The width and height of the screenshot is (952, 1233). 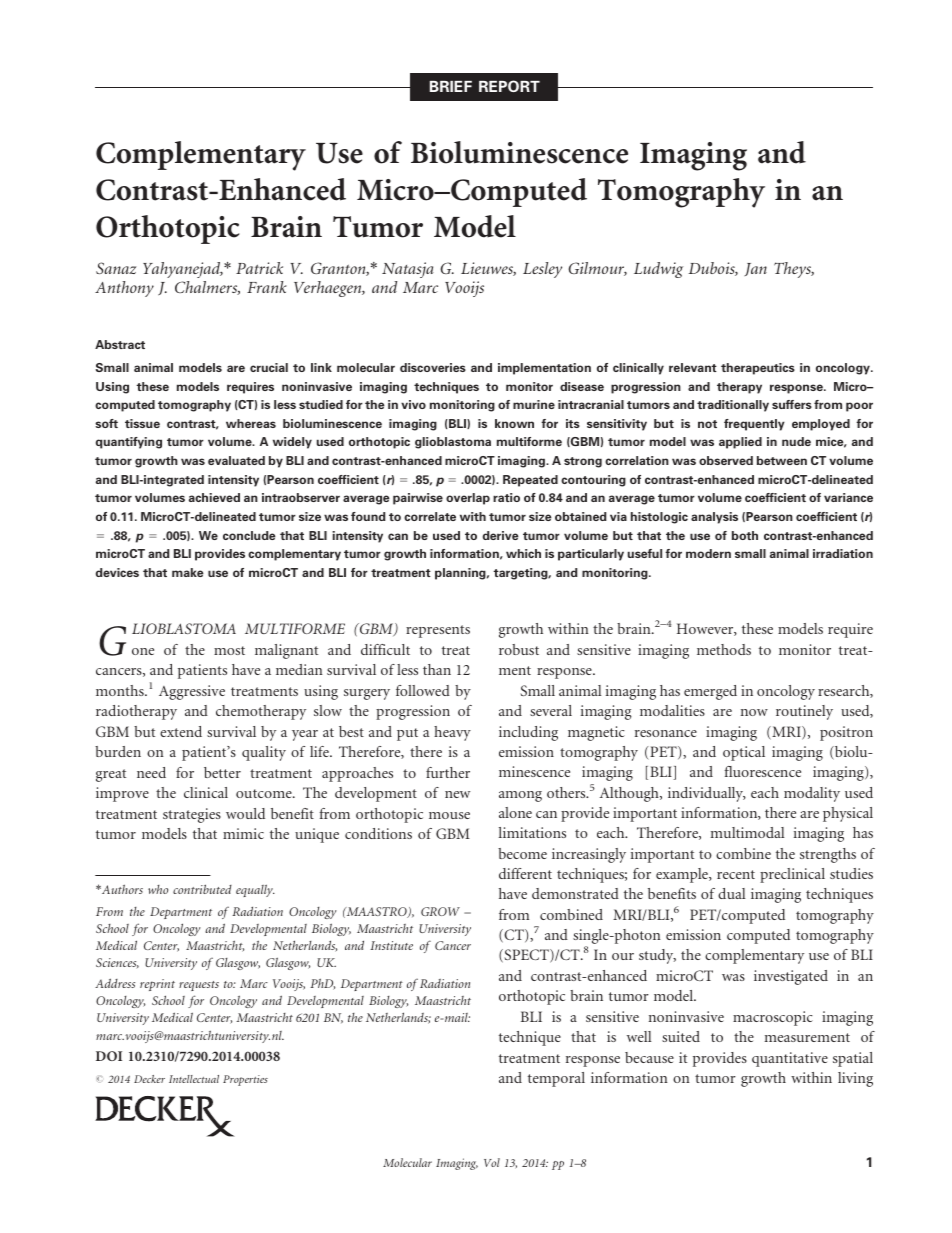 I want to click on crucial, so click(x=269, y=367).
